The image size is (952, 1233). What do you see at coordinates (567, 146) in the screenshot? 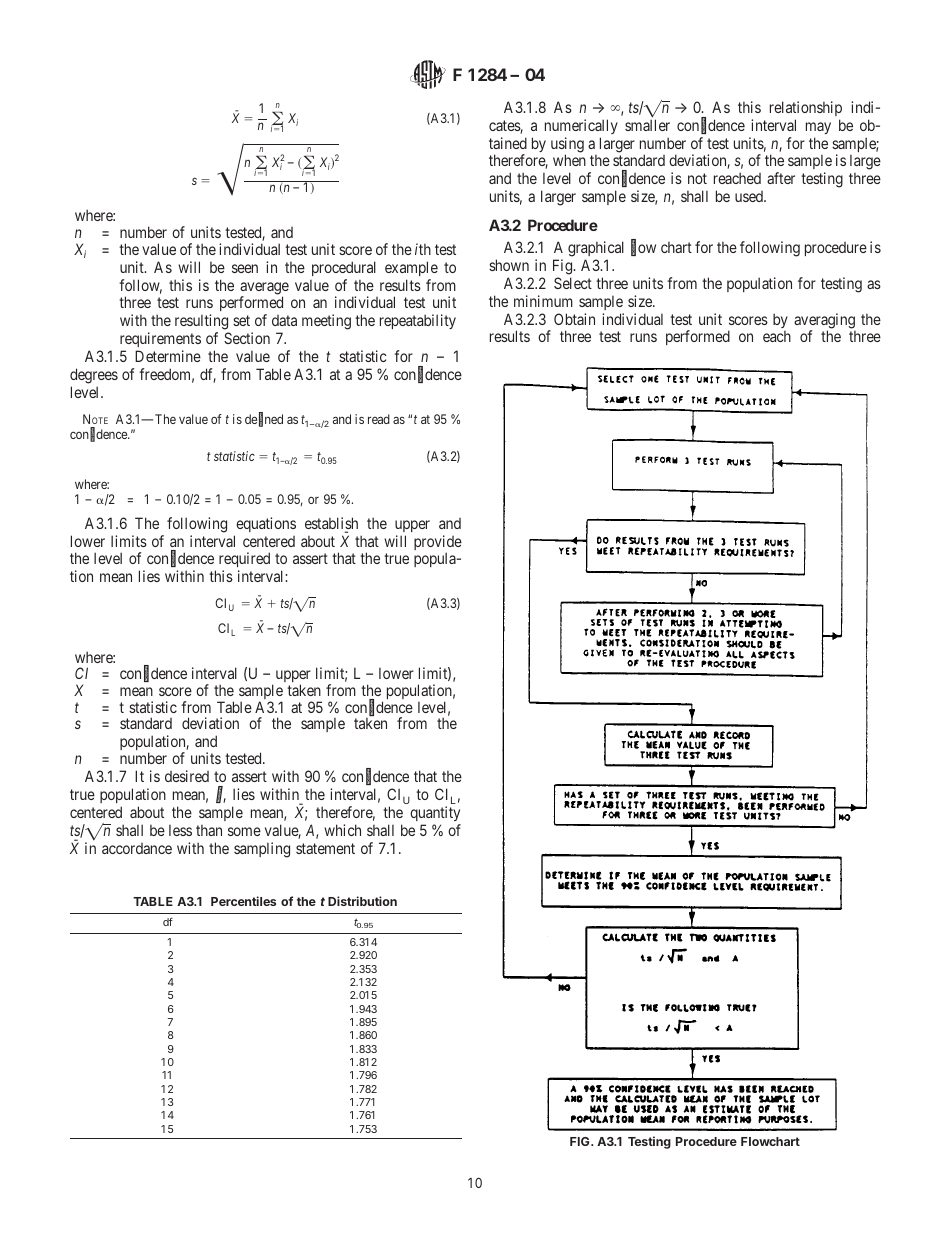
I see `using` at bounding box center [567, 146].
